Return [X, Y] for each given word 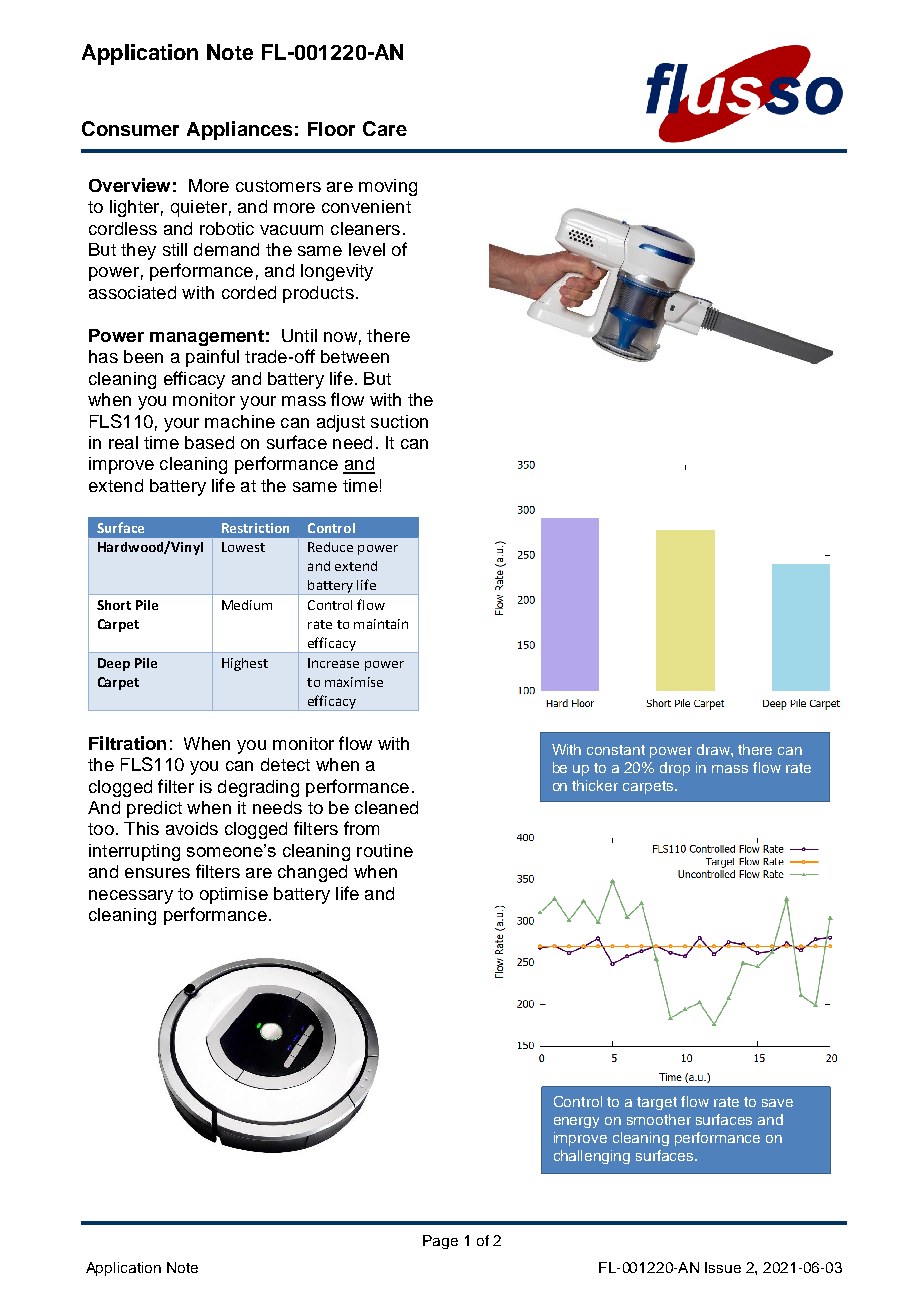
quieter [199, 208]
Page [440, 1242]
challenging [592, 1157]
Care [385, 128]
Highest [245, 664]
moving [388, 187]
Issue [723, 1267]
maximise [354, 682]
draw [714, 749]
